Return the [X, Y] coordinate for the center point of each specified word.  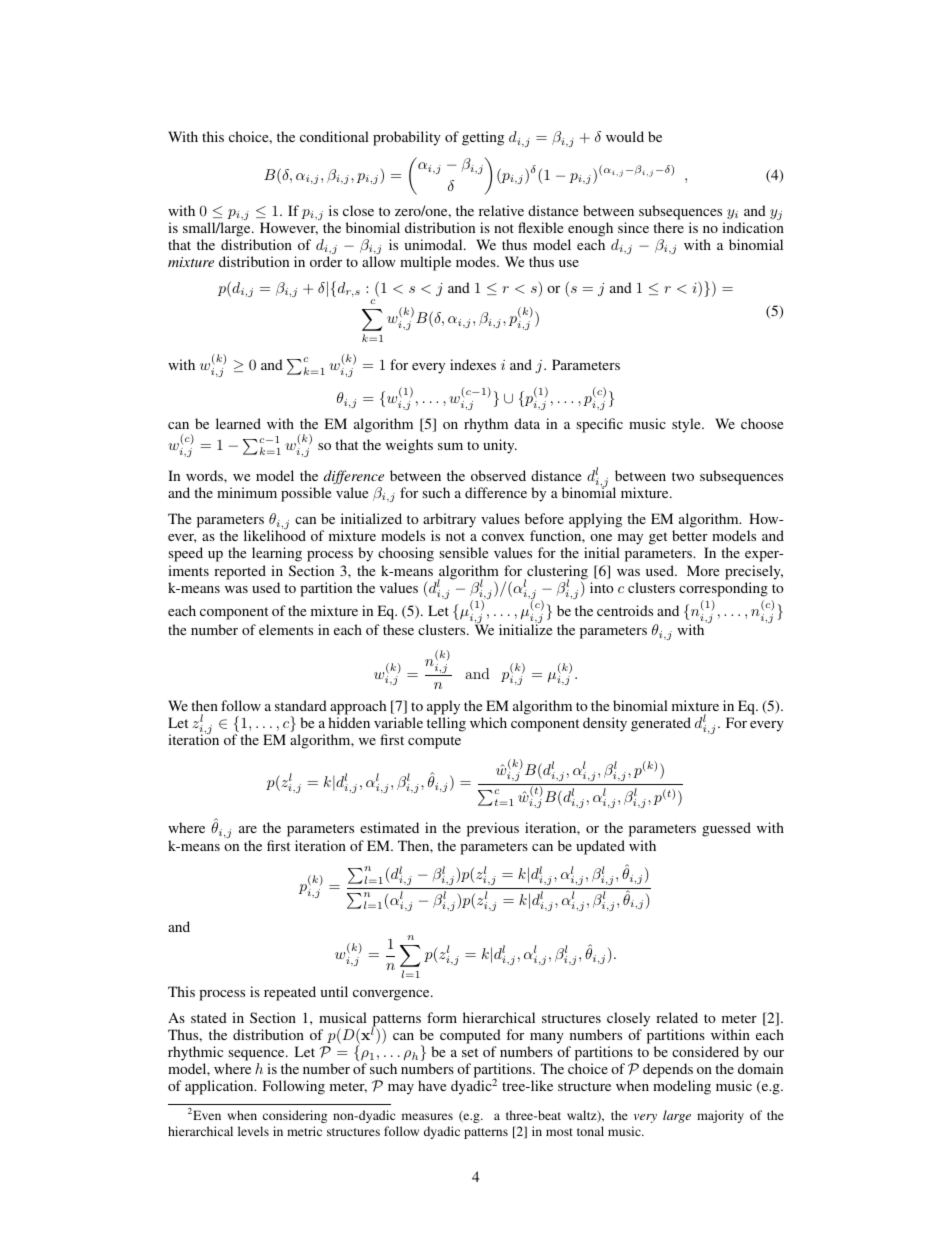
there [668, 227]
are [248, 829]
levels [253, 1131]
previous [493, 829]
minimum [247, 492]
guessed [726, 829]
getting [483, 138]
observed [498, 475]
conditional [334, 136]
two [683, 476]
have [432, 1085]
